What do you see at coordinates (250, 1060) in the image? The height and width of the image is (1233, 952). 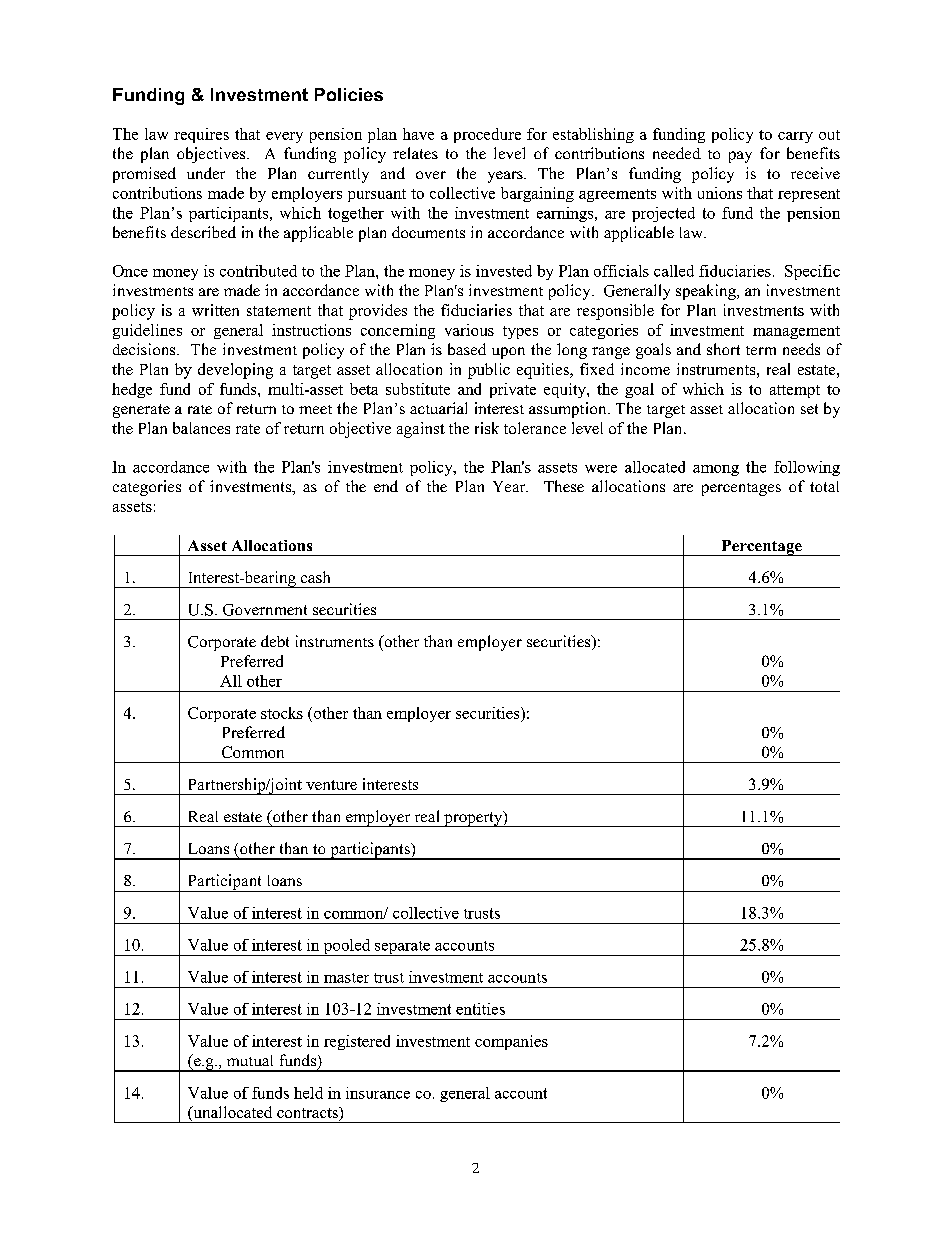 I see `mutual` at bounding box center [250, 1060].
